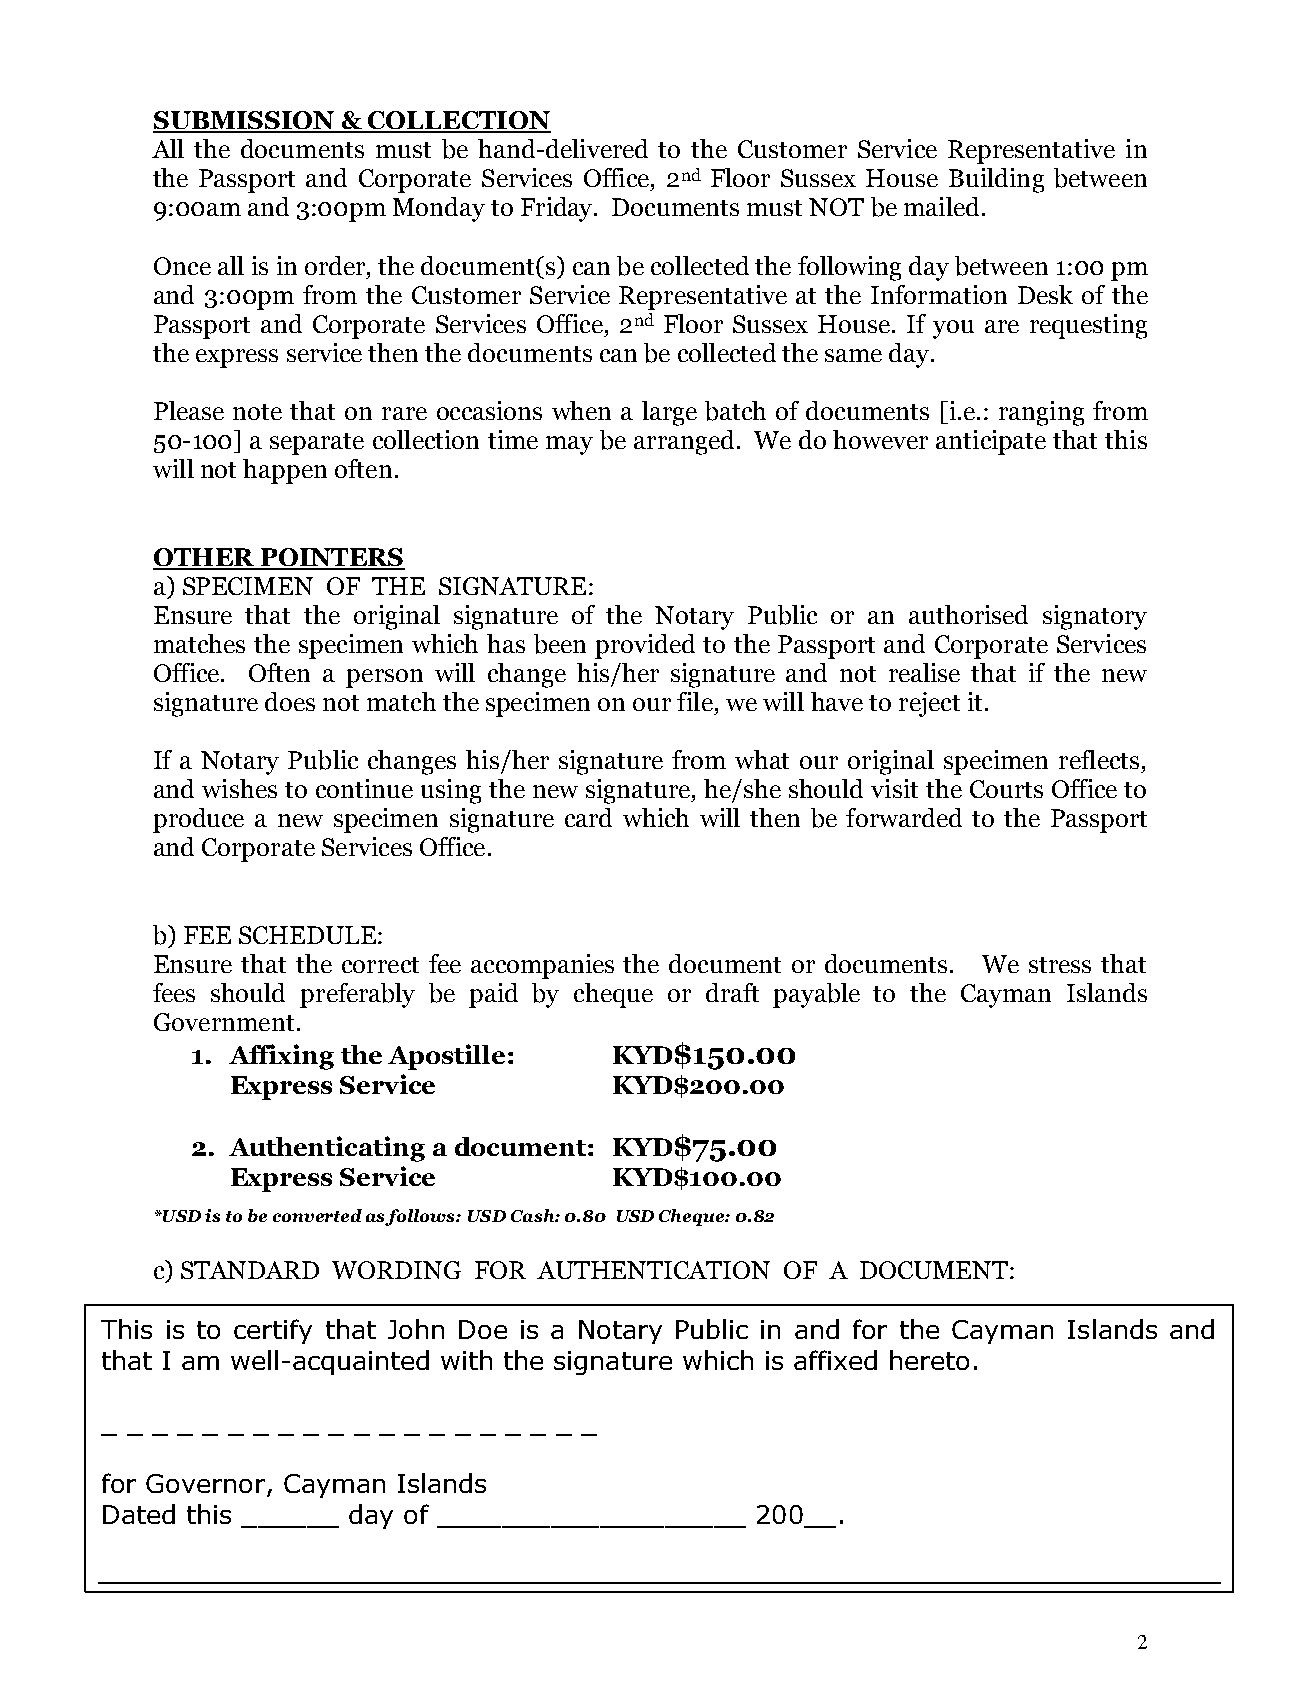  Describe the element at coordinates (558, 209) in the screenshot. I see `Friday` at that location.
